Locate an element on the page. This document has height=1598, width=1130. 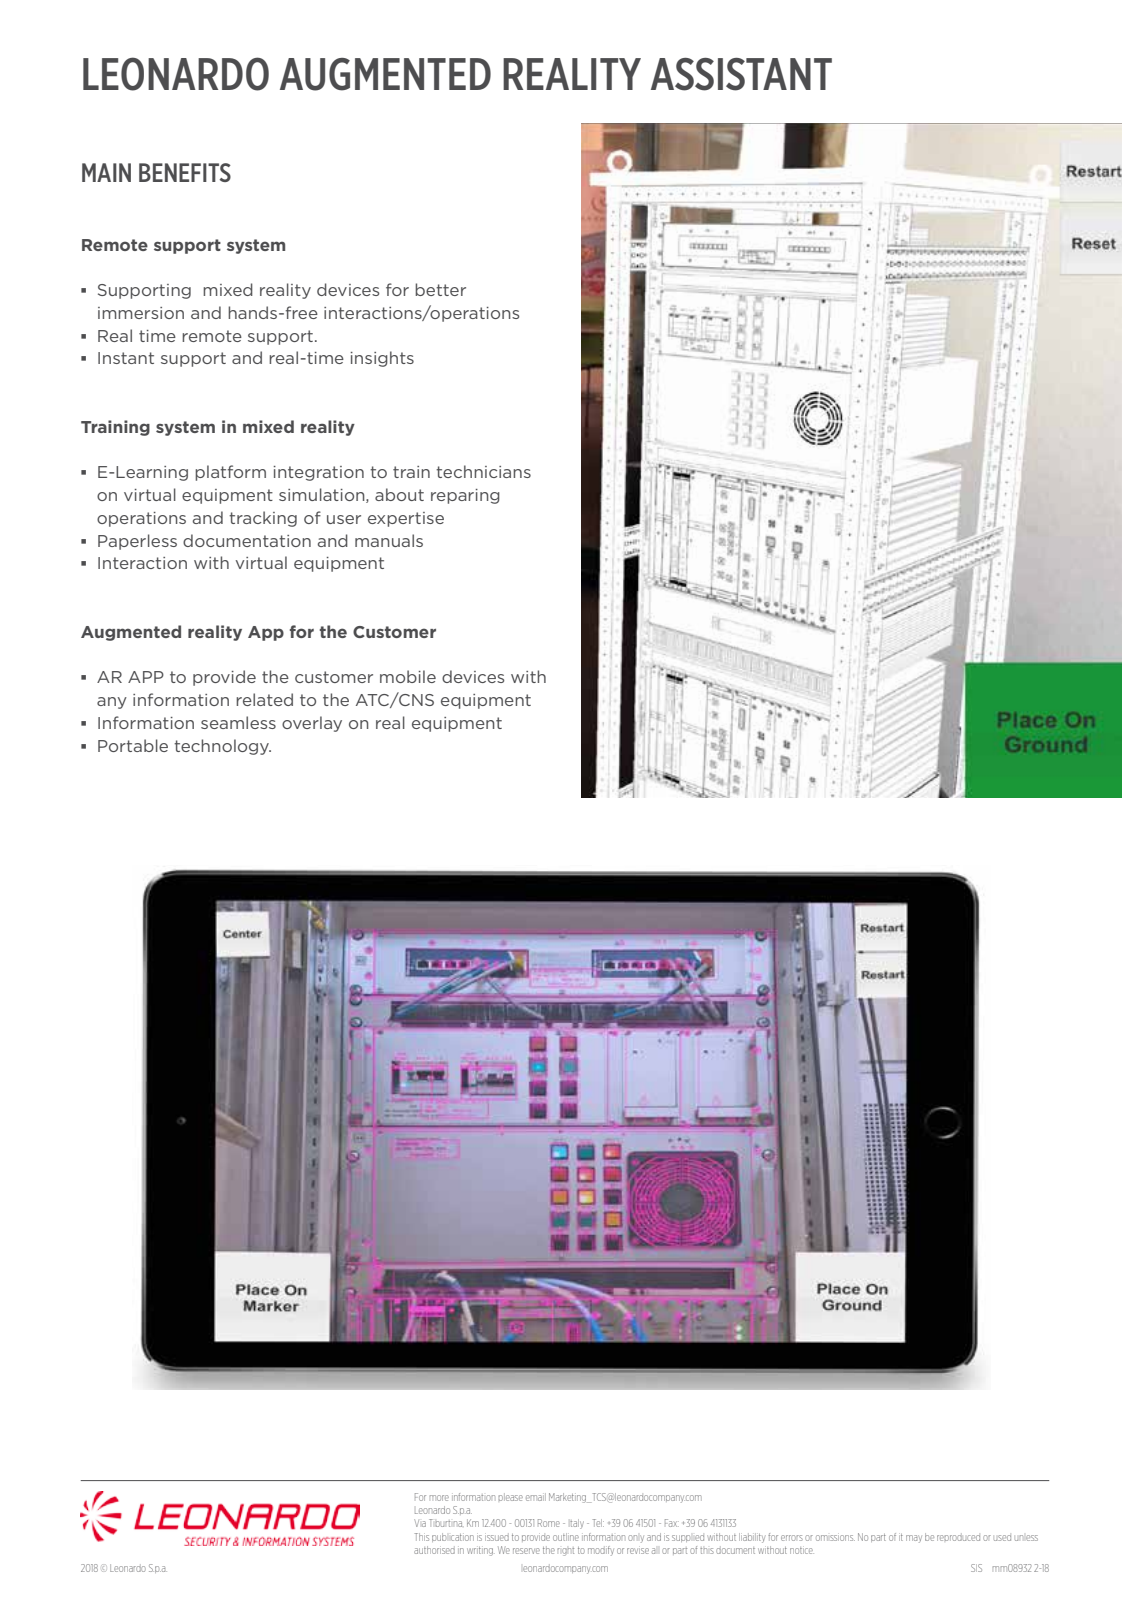
reproduced is located at coordinates (958, 1537).
